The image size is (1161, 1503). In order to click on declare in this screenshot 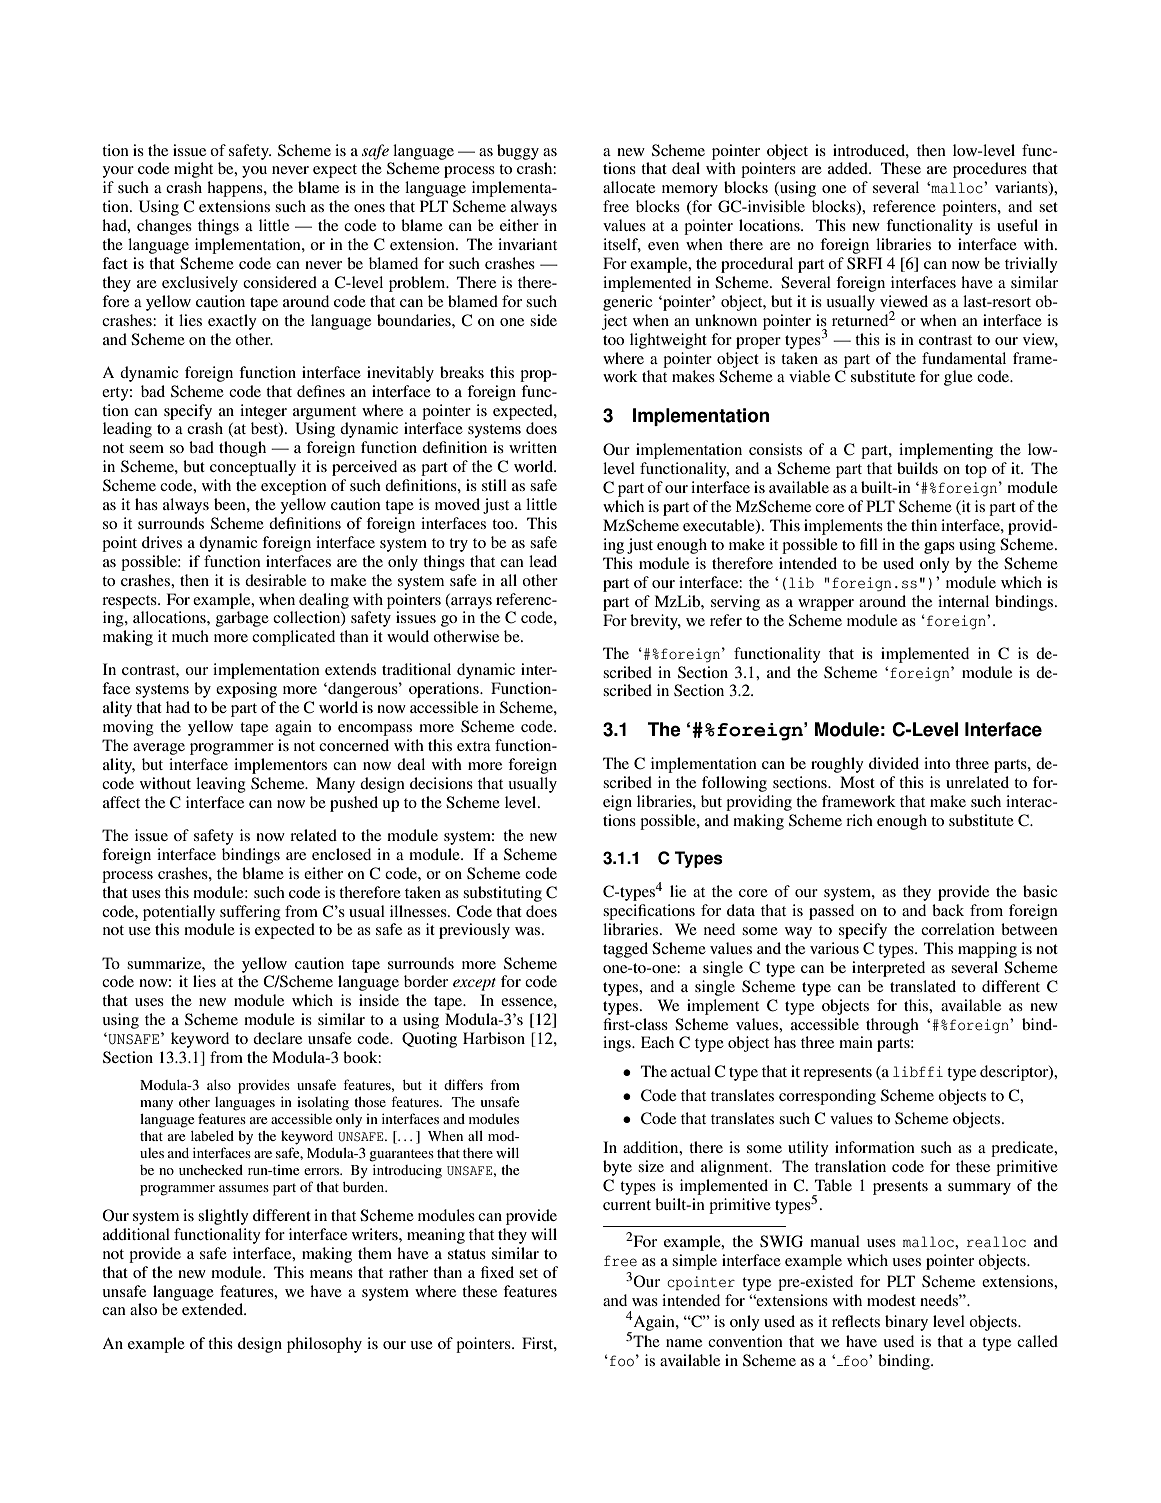, I will do `click(277, 1038)`.
